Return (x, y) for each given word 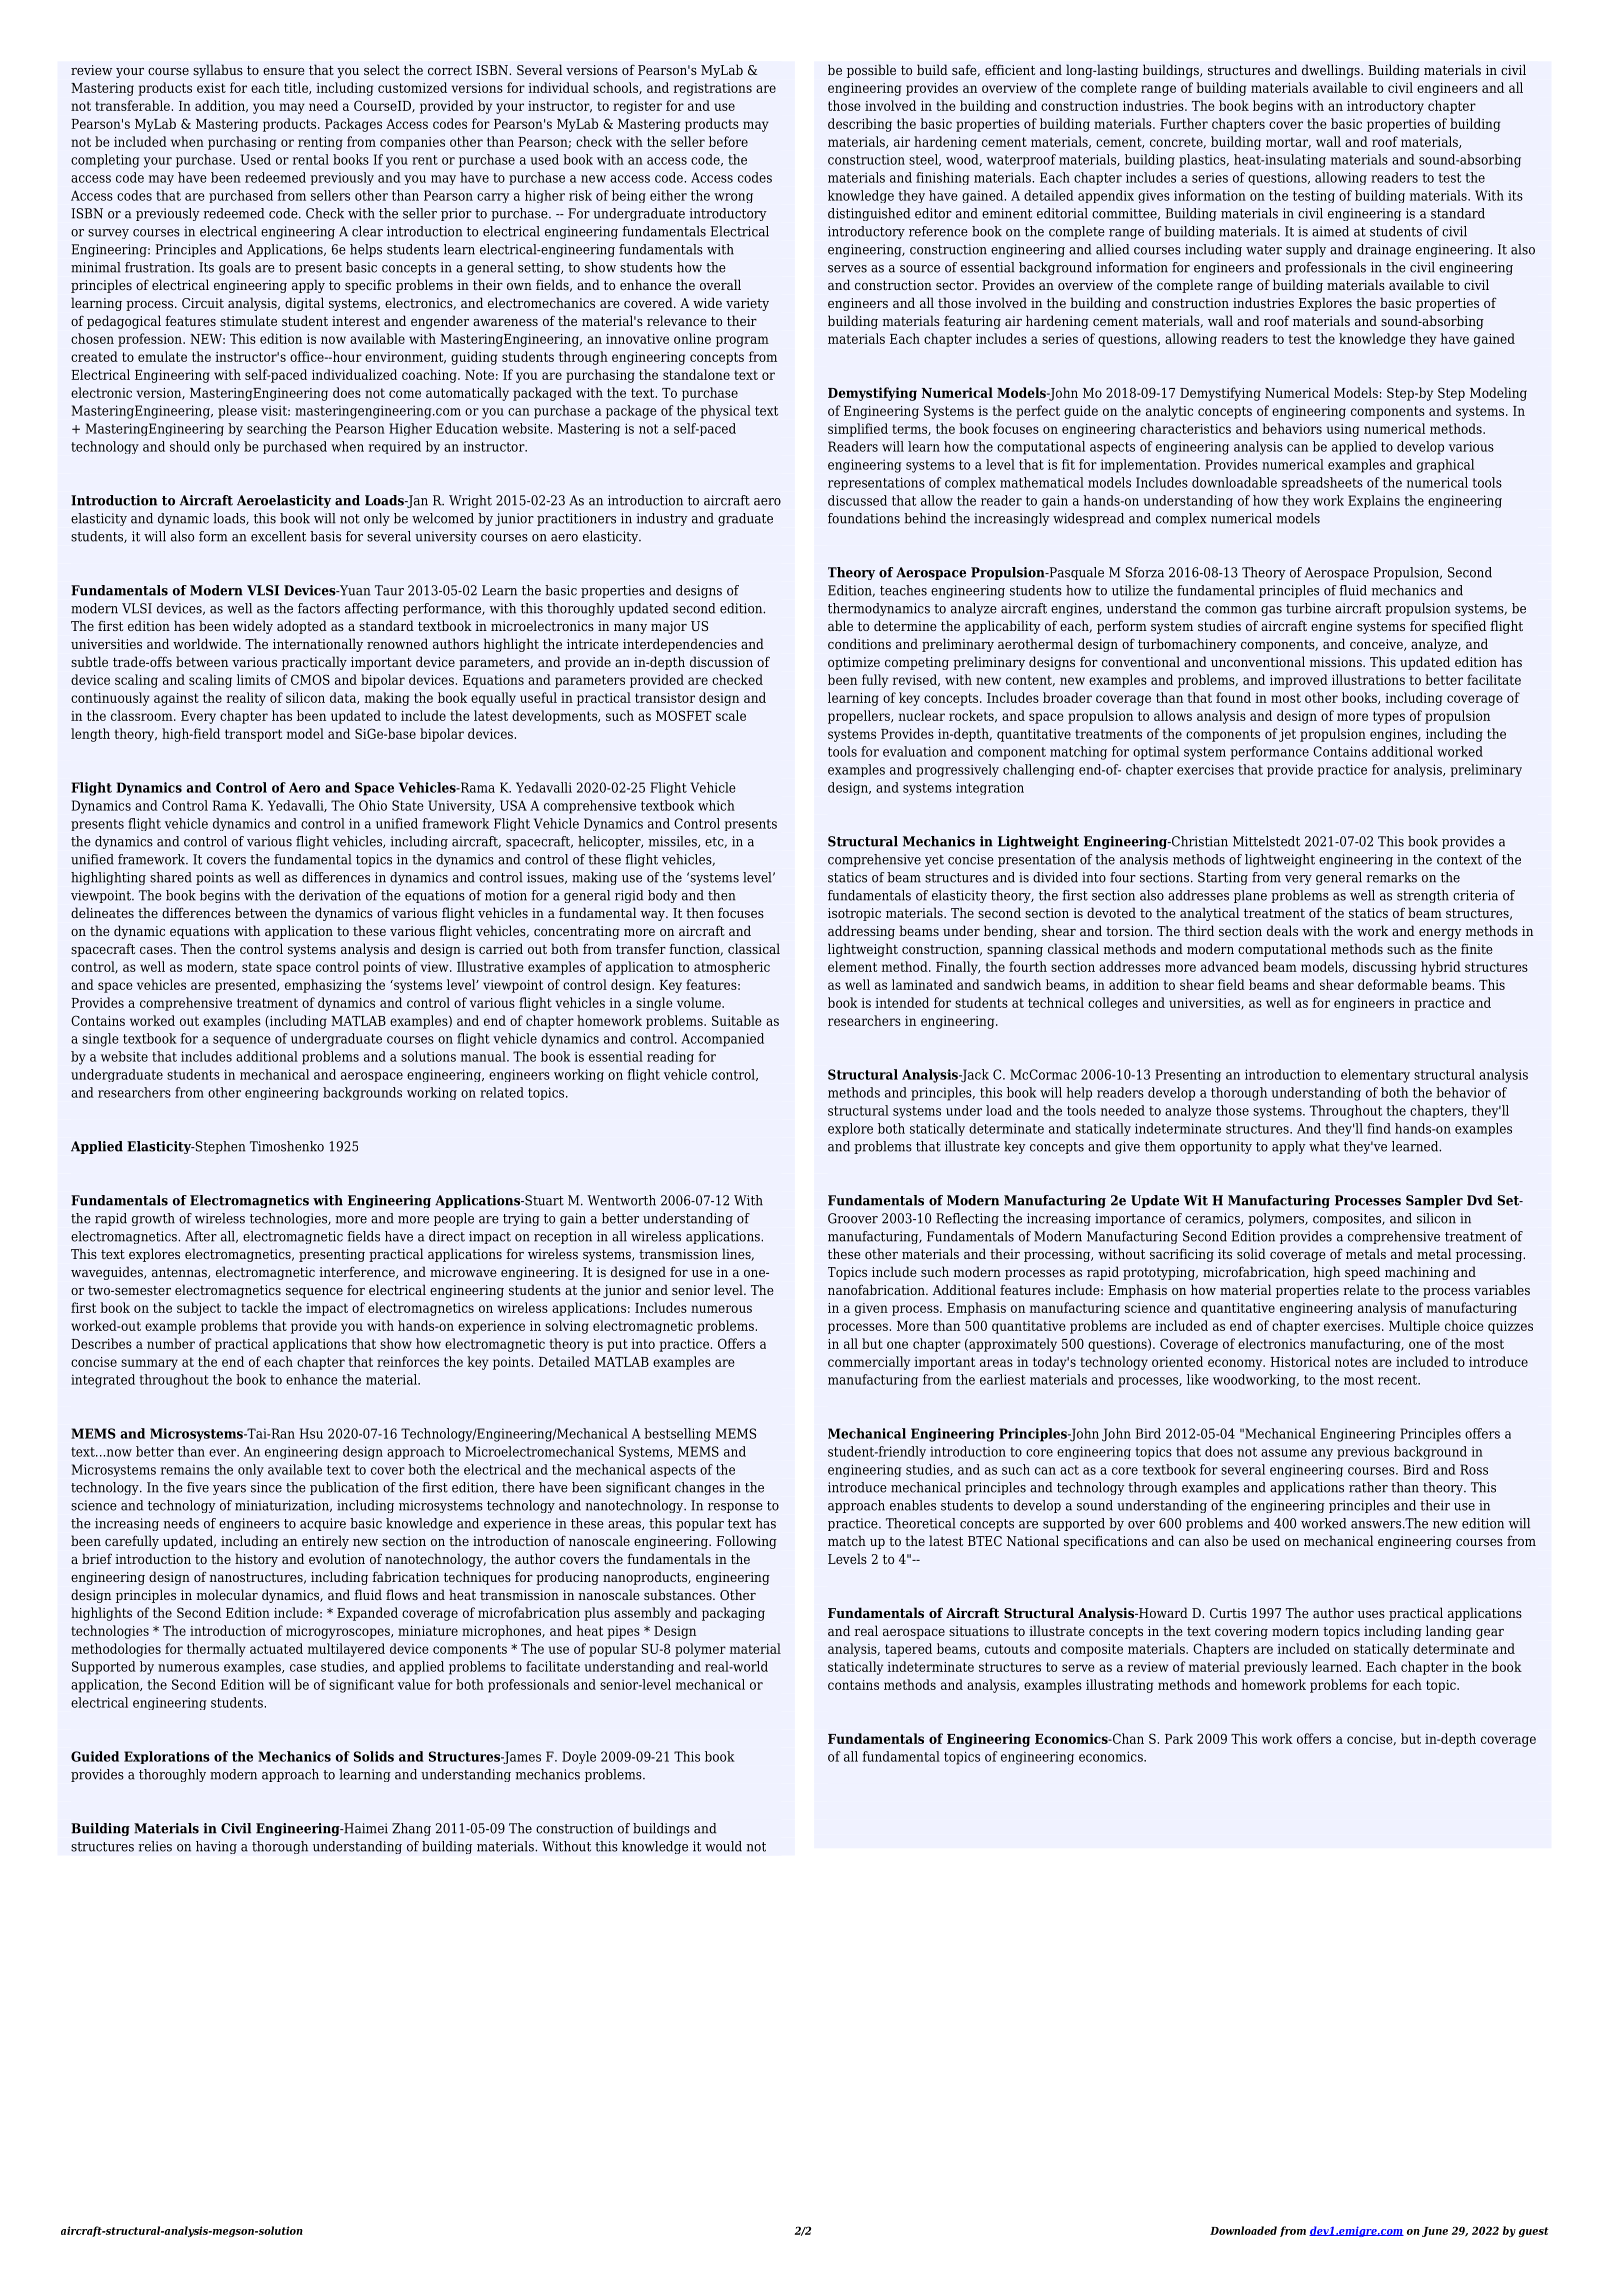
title (297, 88)
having (216, 1847)
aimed (1330, 231)
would (723, 1846)
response (735, 1508)
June (1435, 2232)
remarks (1391, 877)
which (716, 805)
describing (860, 125)
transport (253, 735)
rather (1368, 1487)
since (266, 1487)
